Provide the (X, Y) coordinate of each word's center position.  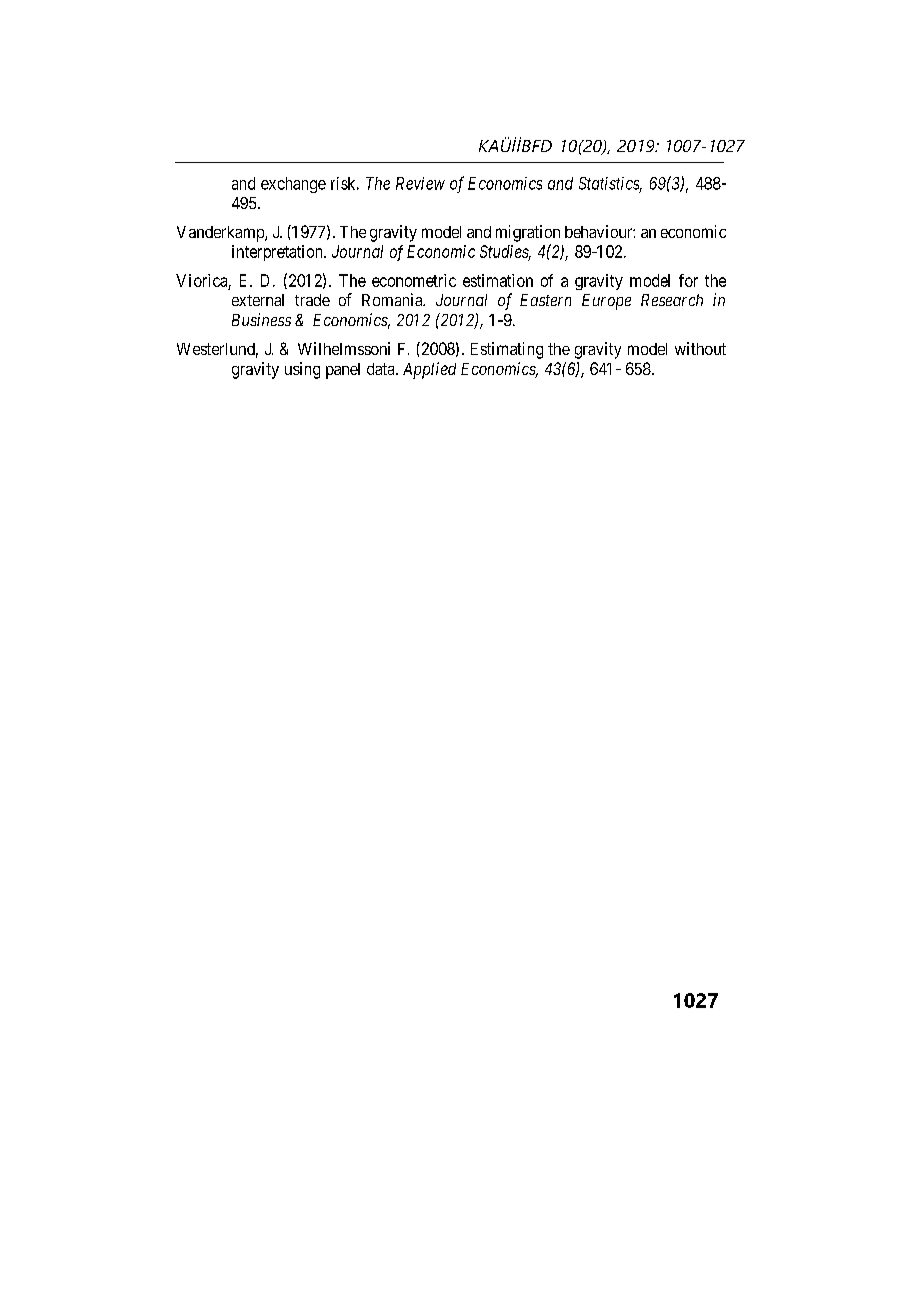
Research (672, 300)
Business (261, 319)
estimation (498, 280)
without (700, 348)
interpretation (278, 253)
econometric (414, 280)
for (688, 280)
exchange (293, 185)
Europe (606, 302)
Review (420, 183)
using (302, 370)
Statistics (610, 184)
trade (312, 300)
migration (528, 233)
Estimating (507, 350)
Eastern (545, 300)
